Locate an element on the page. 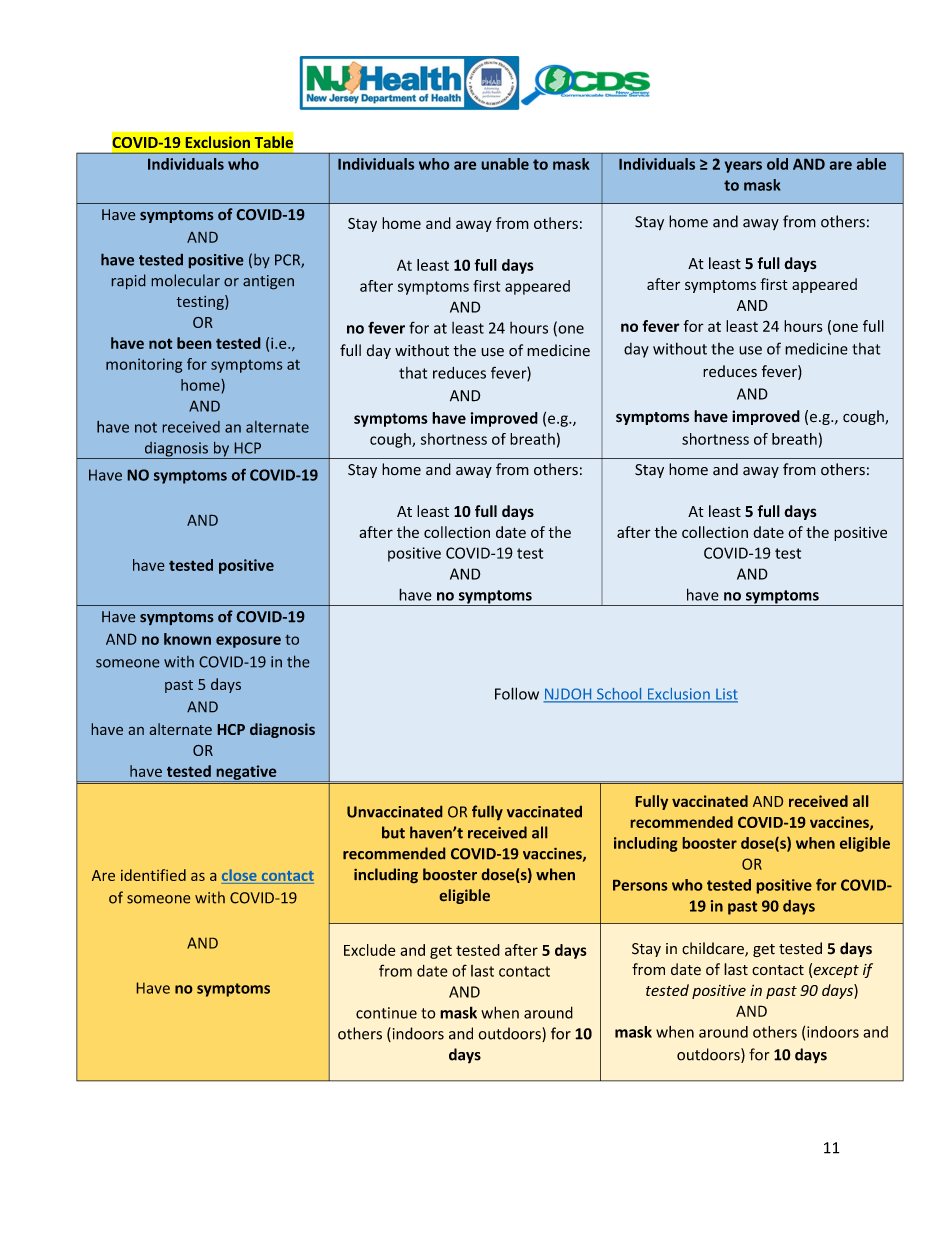  Follow is located at coordinates (517, 693).
